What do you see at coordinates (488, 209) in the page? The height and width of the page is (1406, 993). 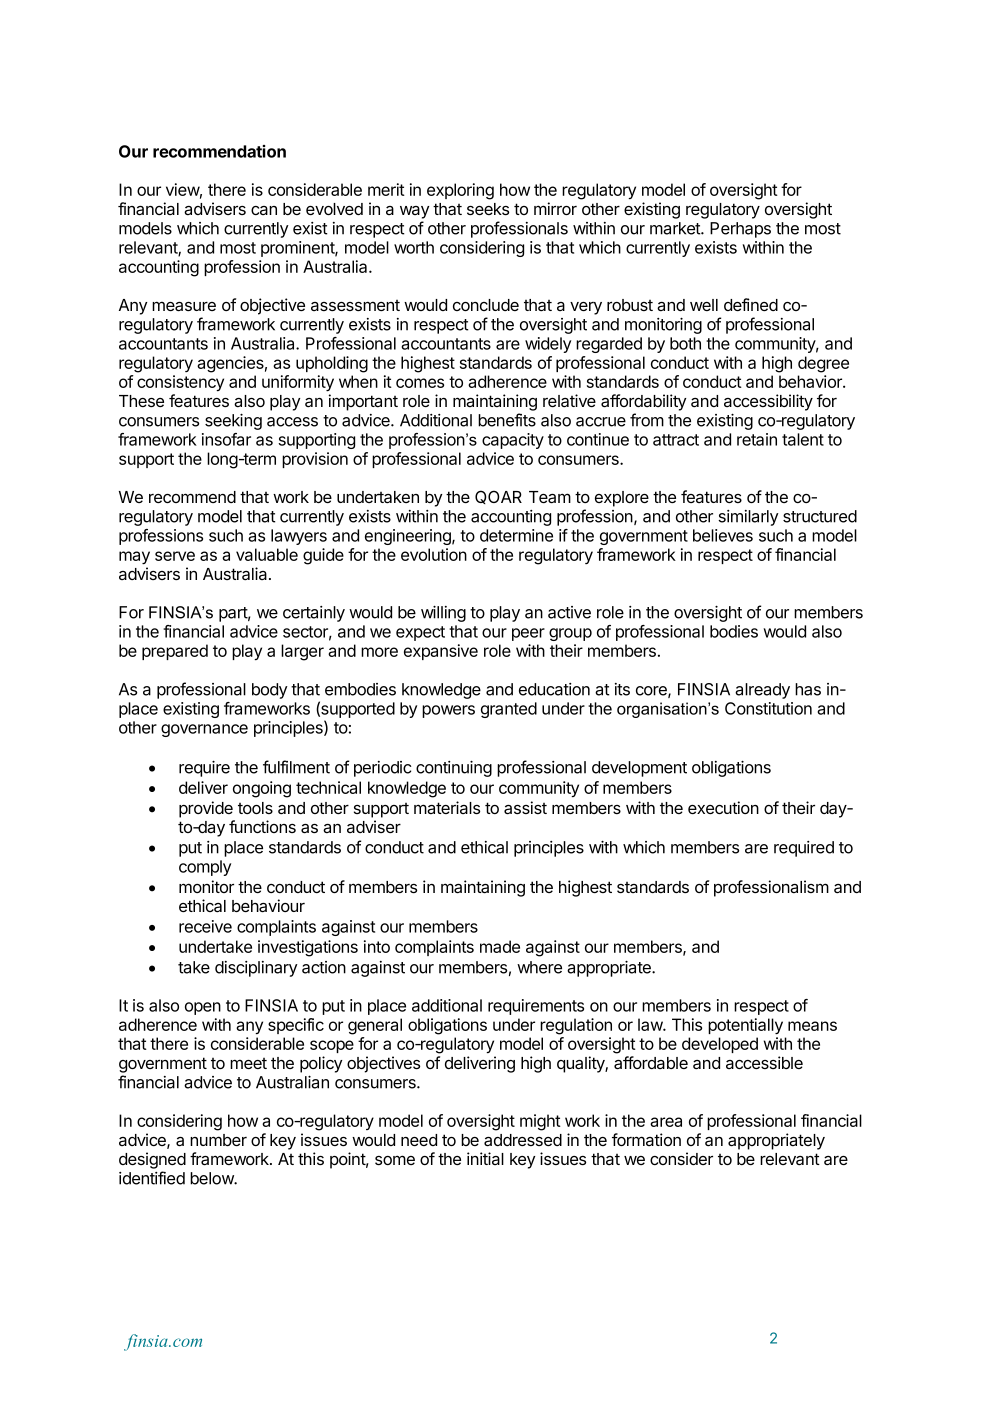 I see `seeks` at bounding box center [488, 209].
